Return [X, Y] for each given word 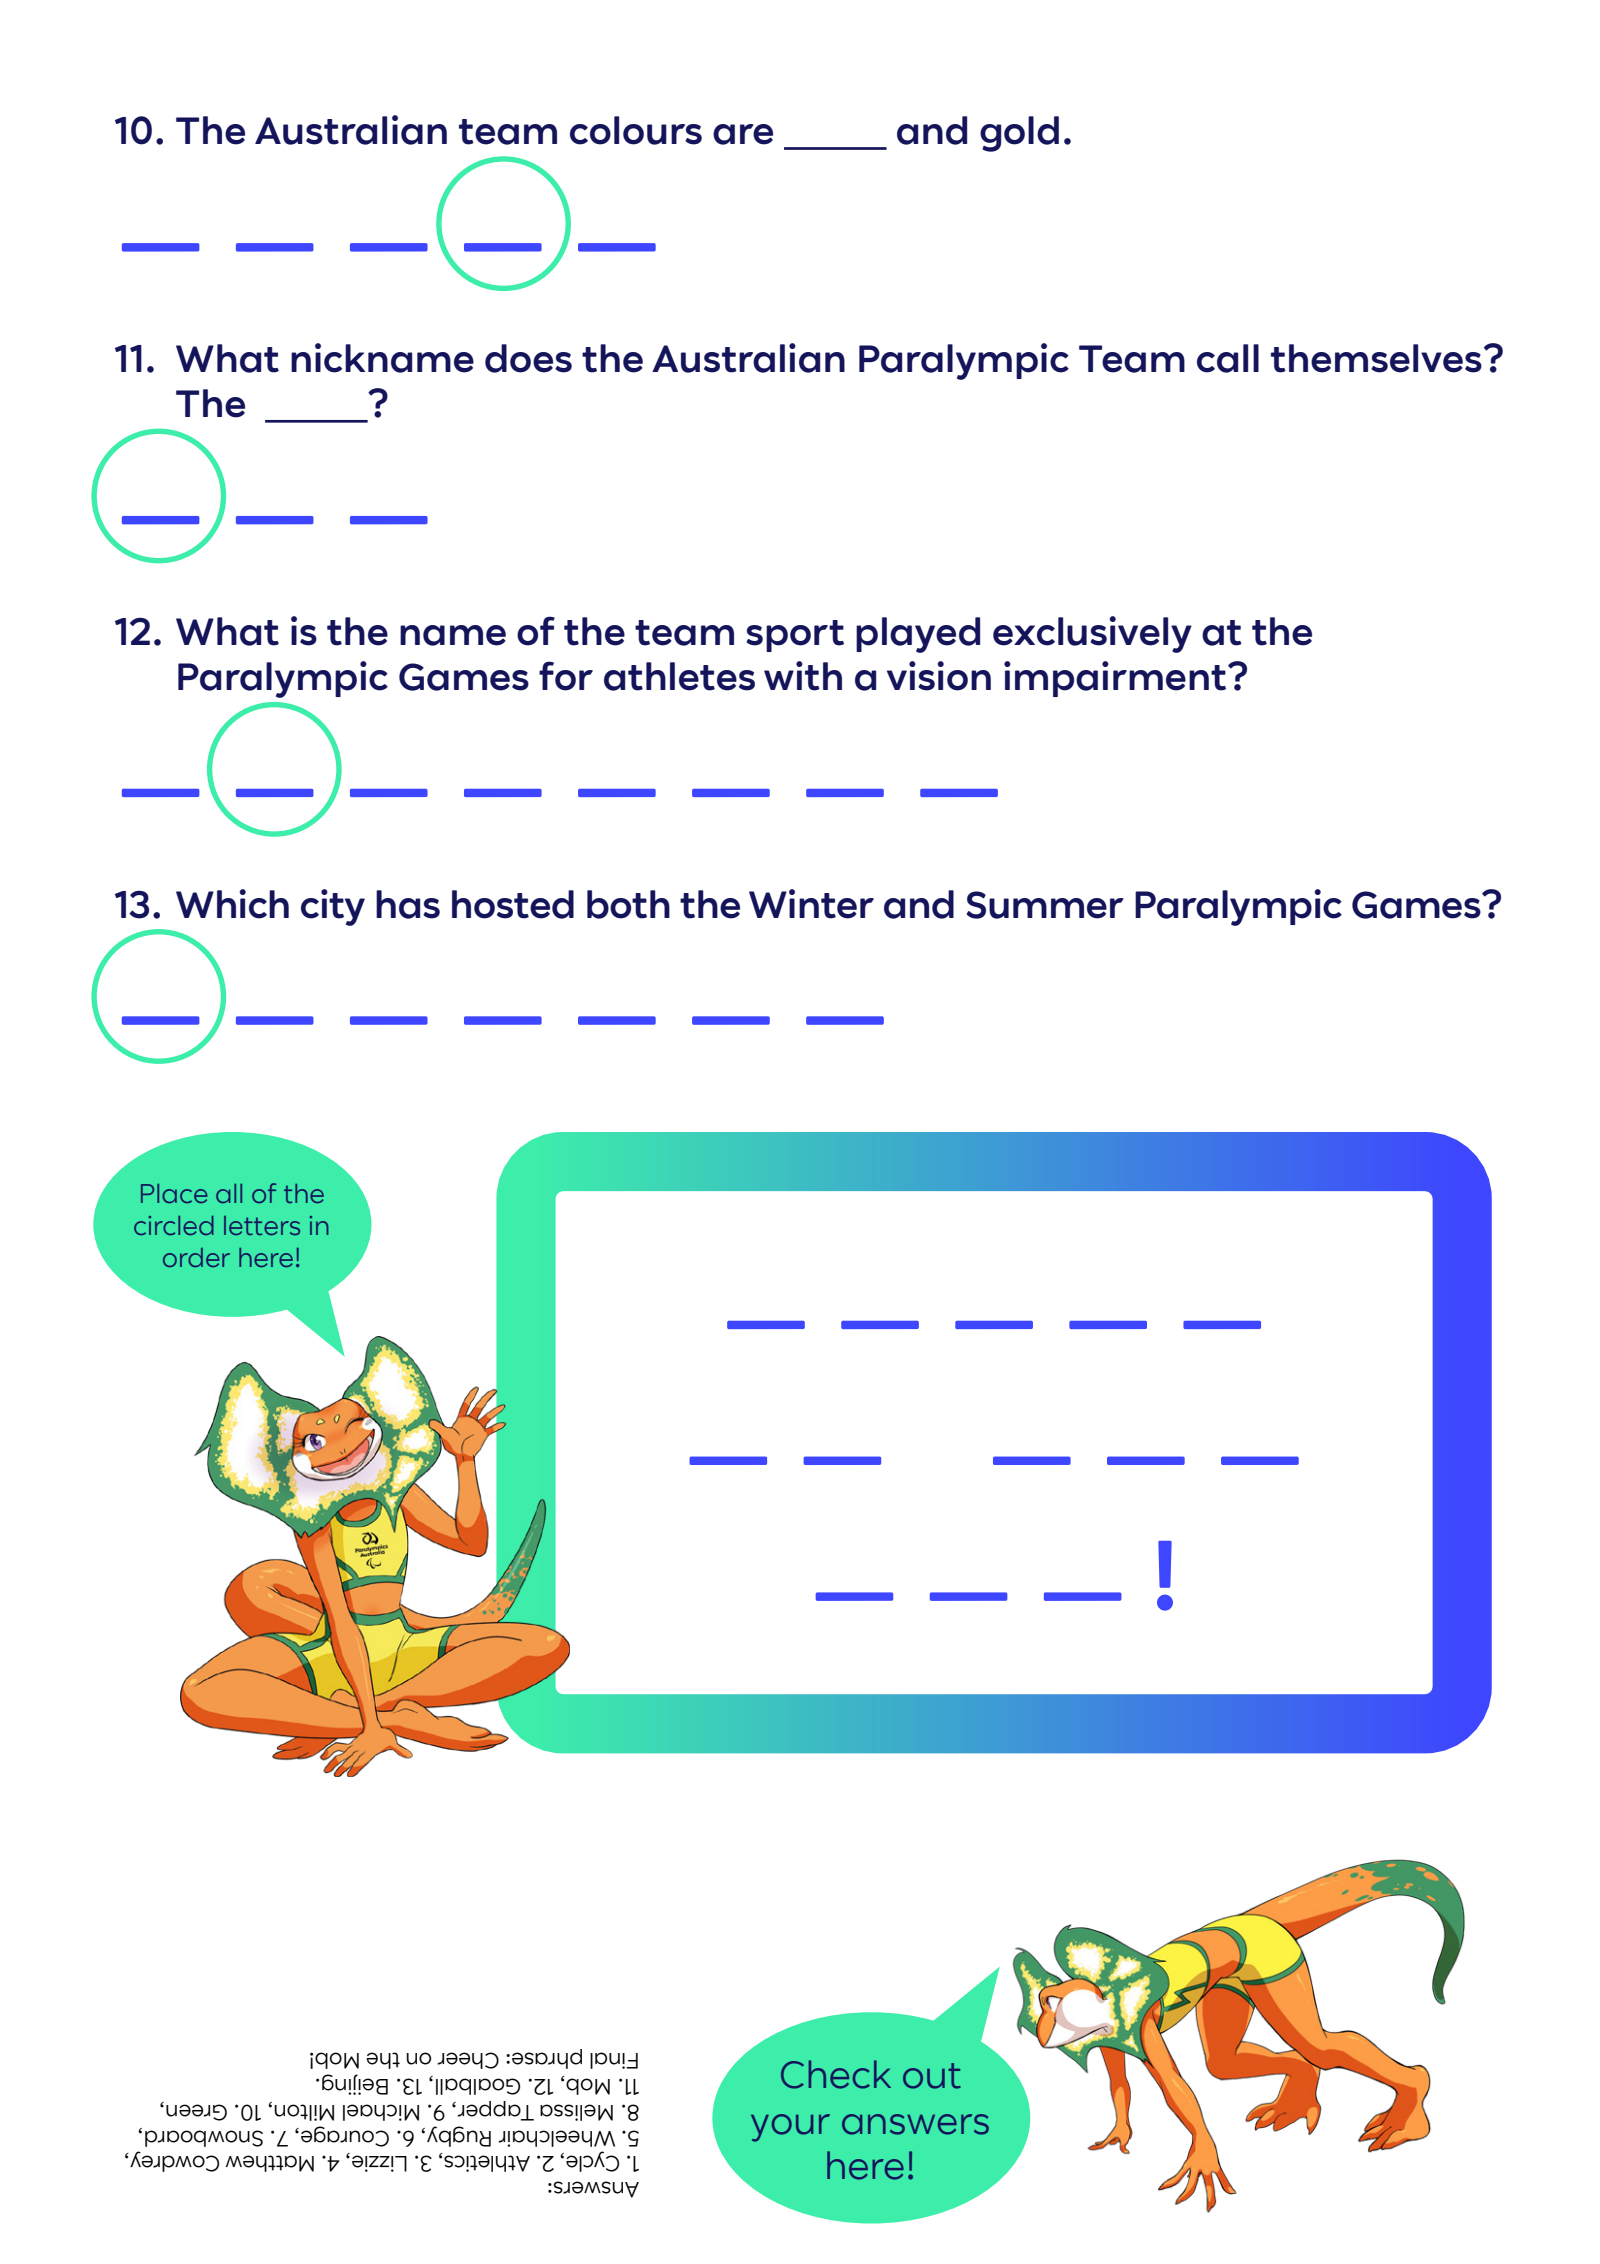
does [528, 358]
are [743, 134]
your [790, 2128]
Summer [1045, 905]
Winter [811, 904]
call [1228, 358]
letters [262, 1225]
